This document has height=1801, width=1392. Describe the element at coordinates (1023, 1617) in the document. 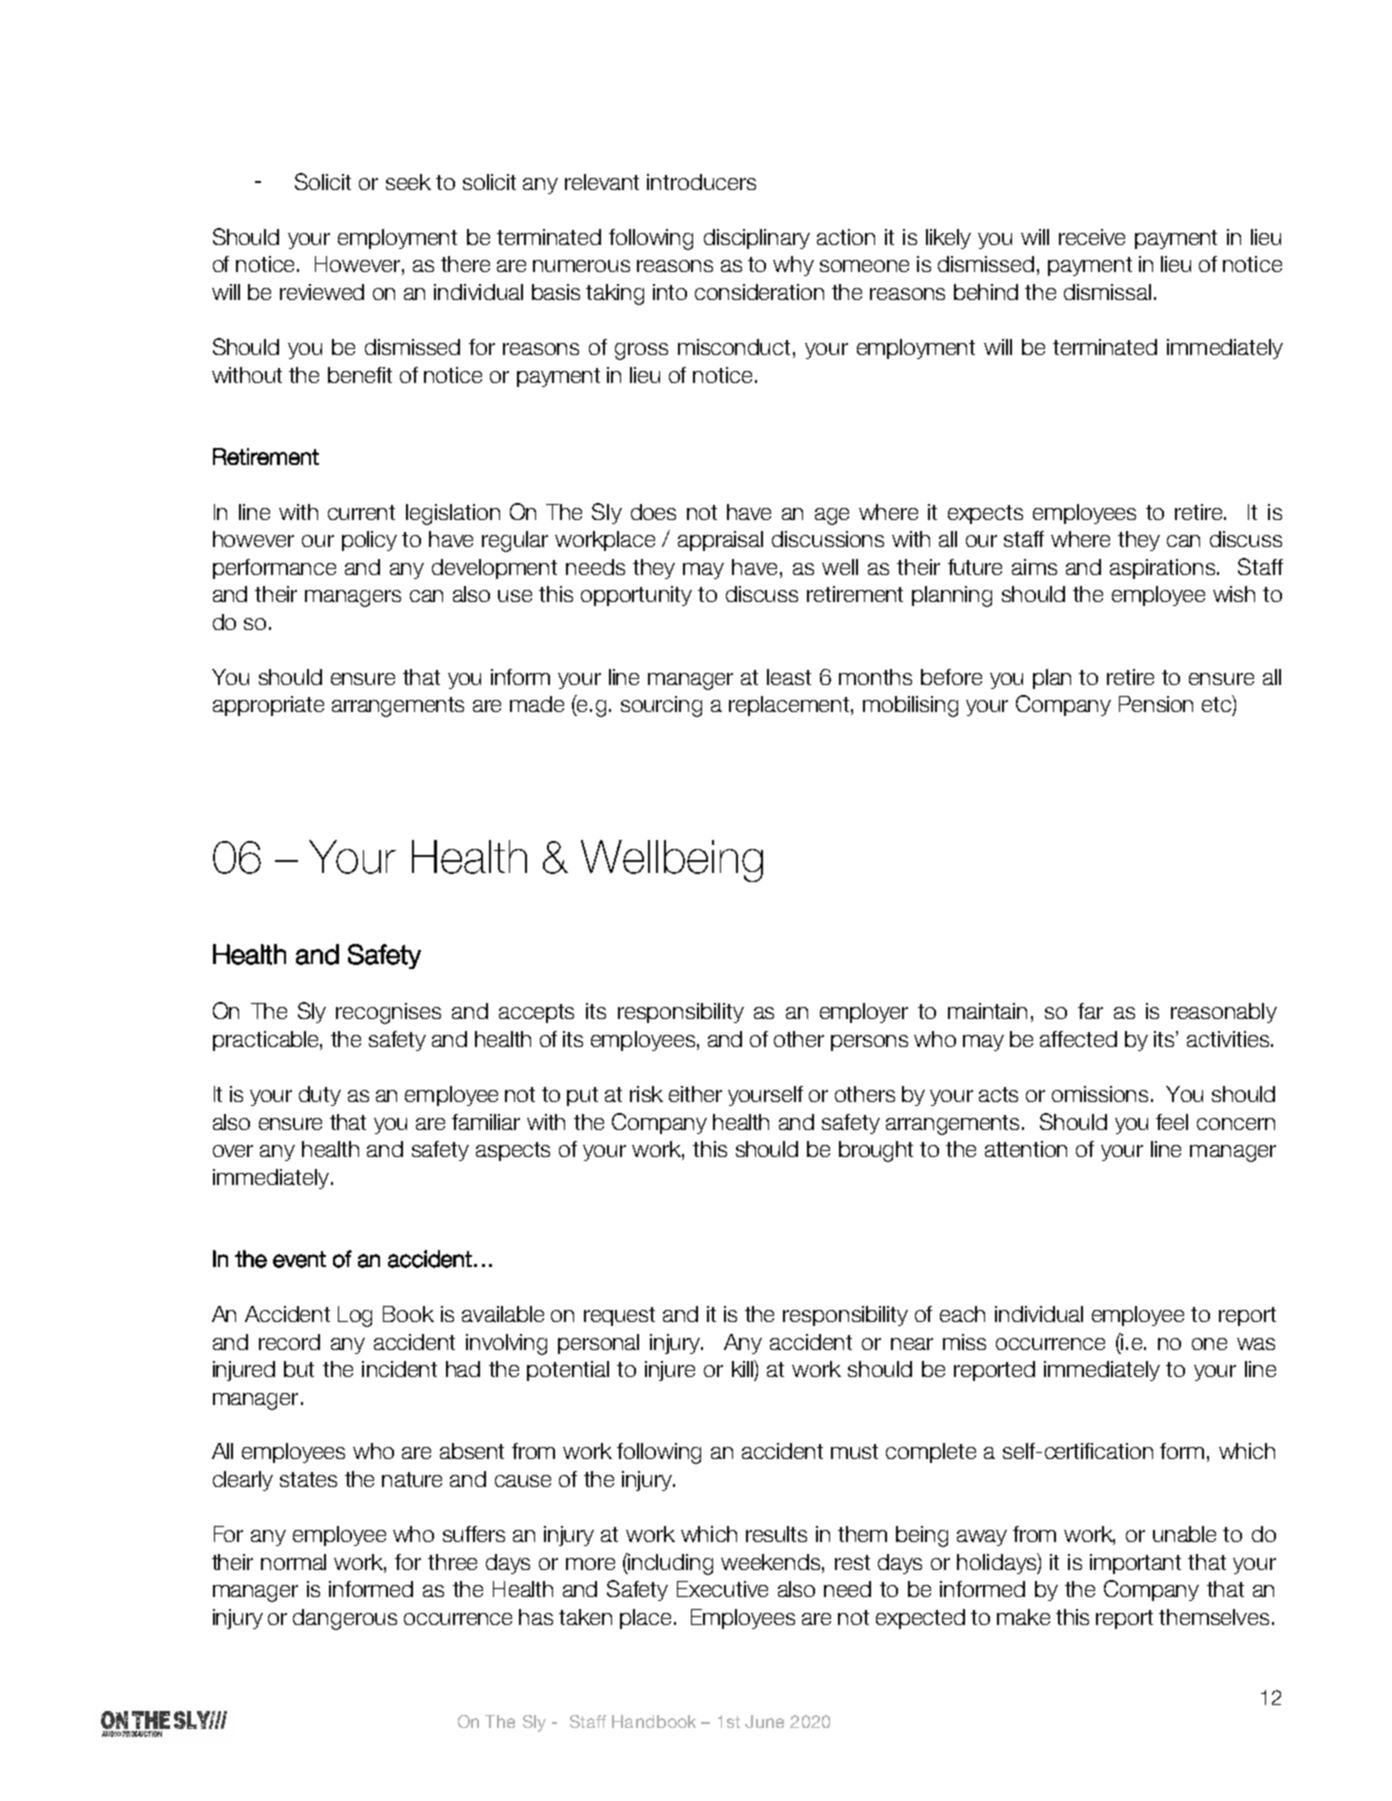

I see `make` at that location.
